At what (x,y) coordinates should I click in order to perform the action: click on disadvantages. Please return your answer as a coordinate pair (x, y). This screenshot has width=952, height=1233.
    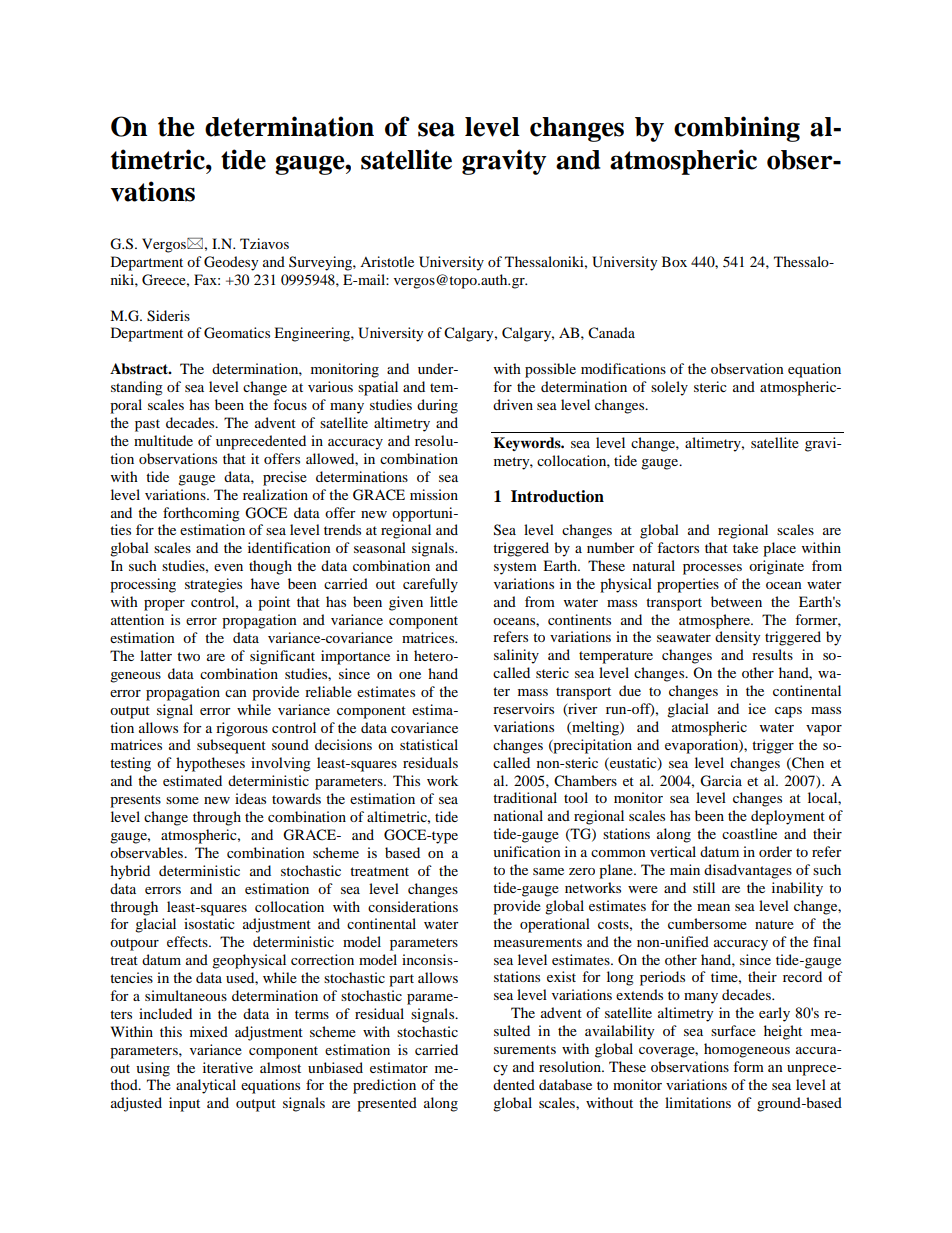
    Looking at the image, I should click on (748, 871).
